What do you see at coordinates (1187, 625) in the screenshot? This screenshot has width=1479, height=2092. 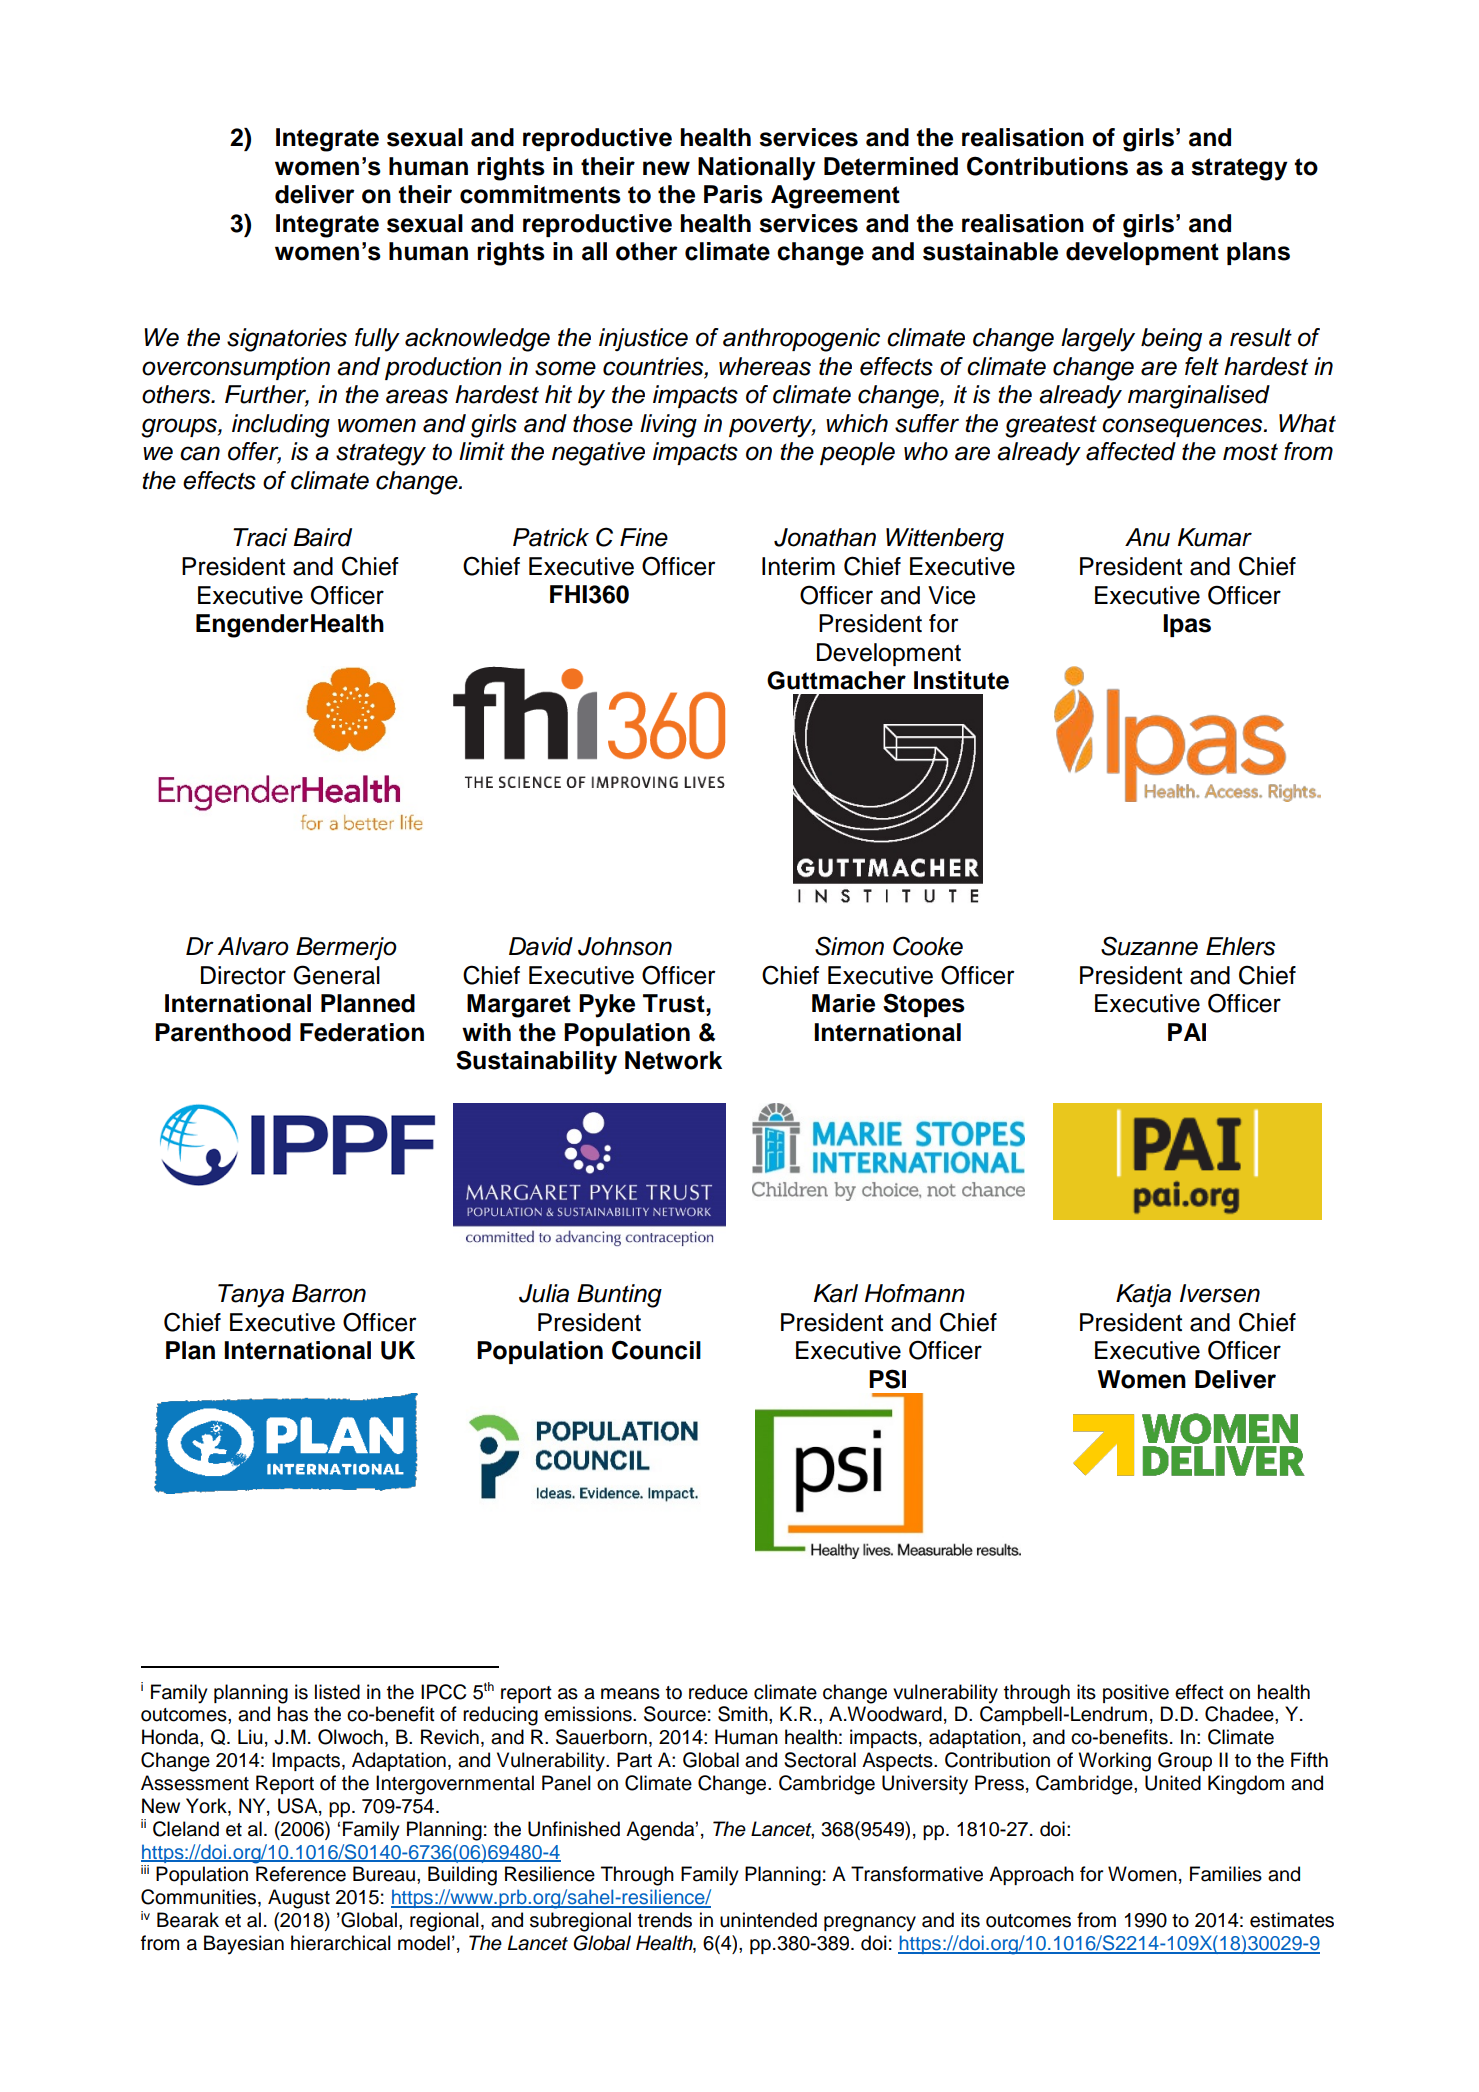 I see `Ipas` at bounding box center [1187, 625].
